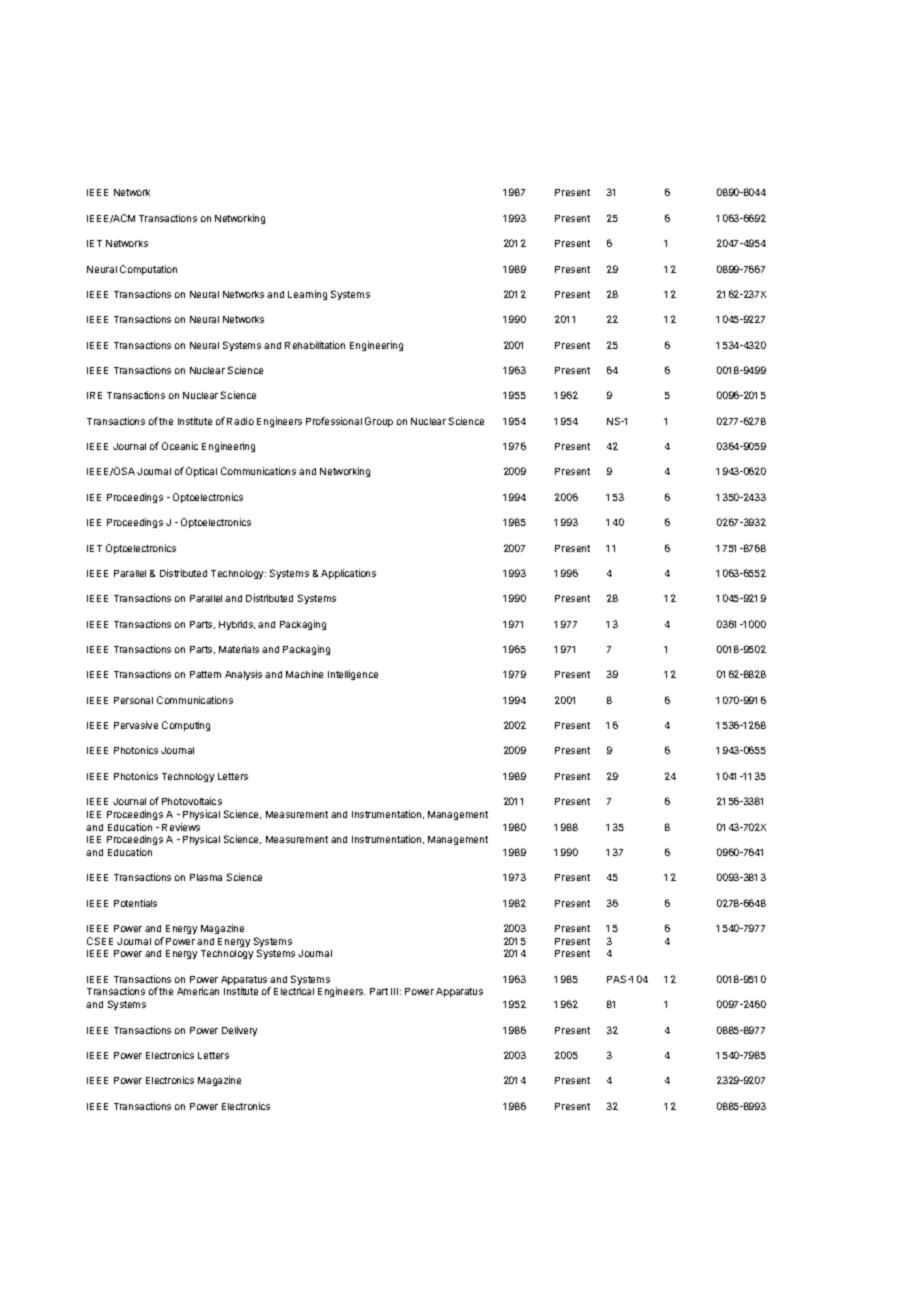 The height and width of the screenshot is (1308, 924). What do you see at coordinates (206, 877) in the screenshot?
I see `Plasma` at bounding box center [206, 877].
